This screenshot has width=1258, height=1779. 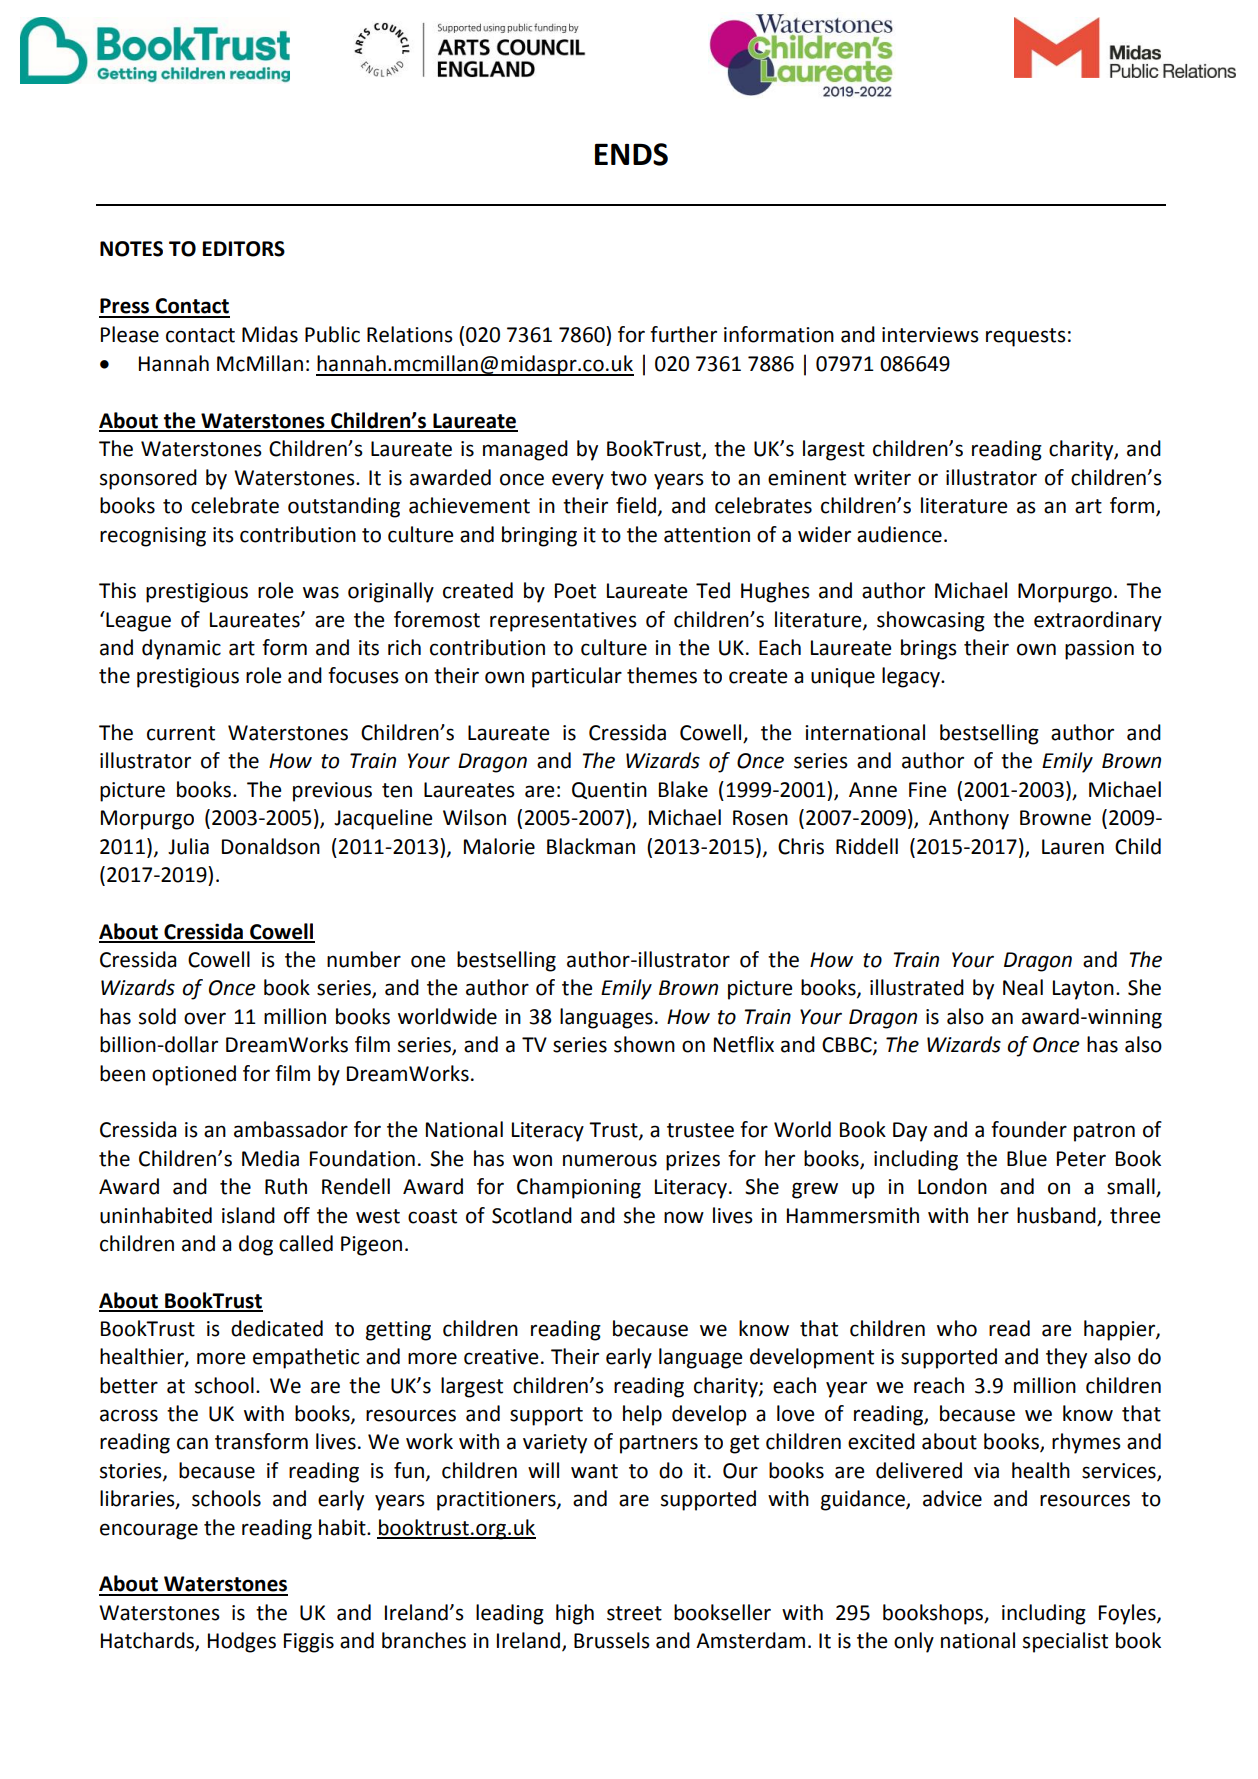 What do you see at coordinates (1073, 847) in the screenshot?
I see `Lauren` at bounding box center [1073, 847].
